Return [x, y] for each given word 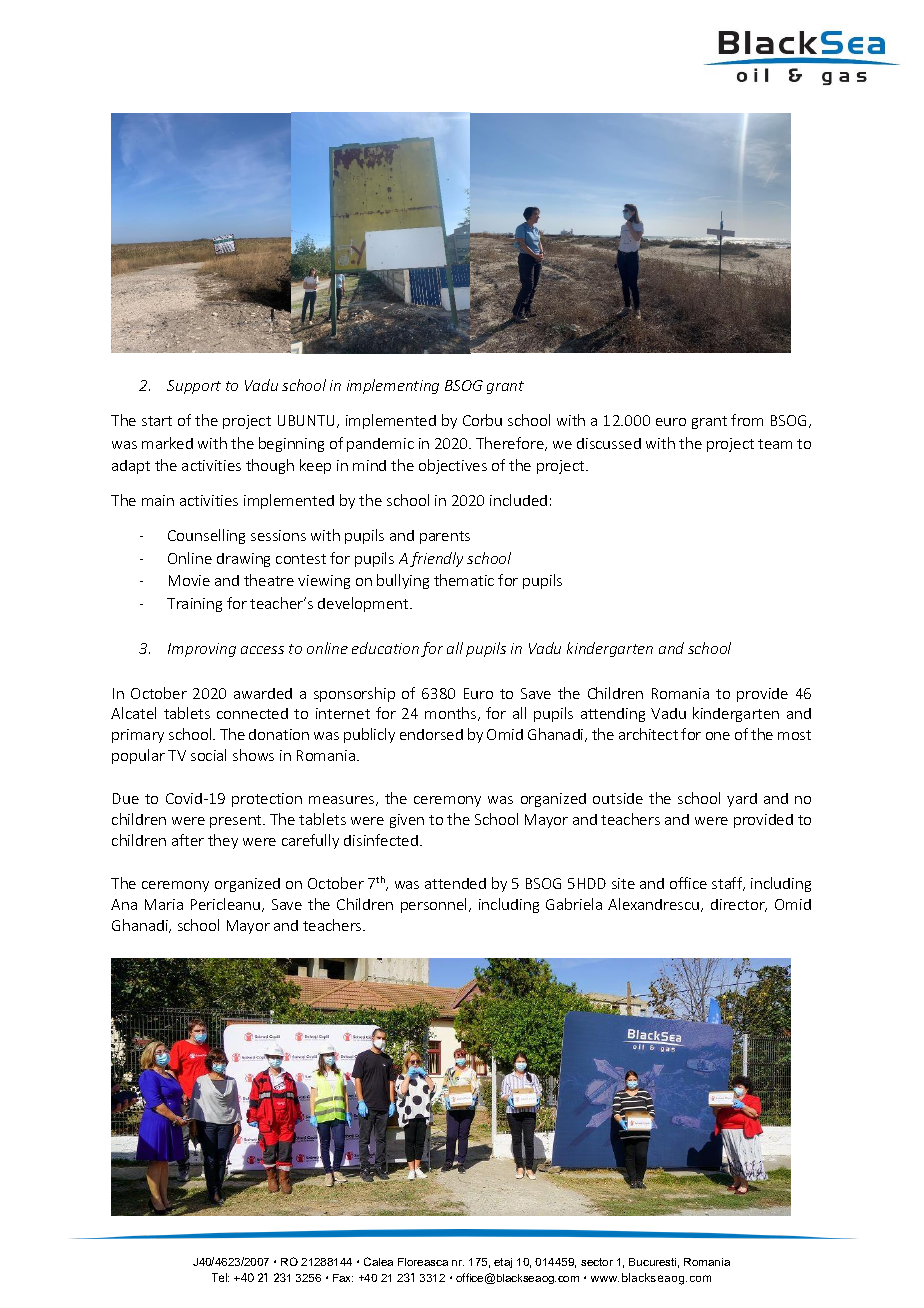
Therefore [511, 444]
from [747, 420]
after [188, 840]
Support [194, 387]
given [407, 821]
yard [742, 800]
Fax [343, 1278]
